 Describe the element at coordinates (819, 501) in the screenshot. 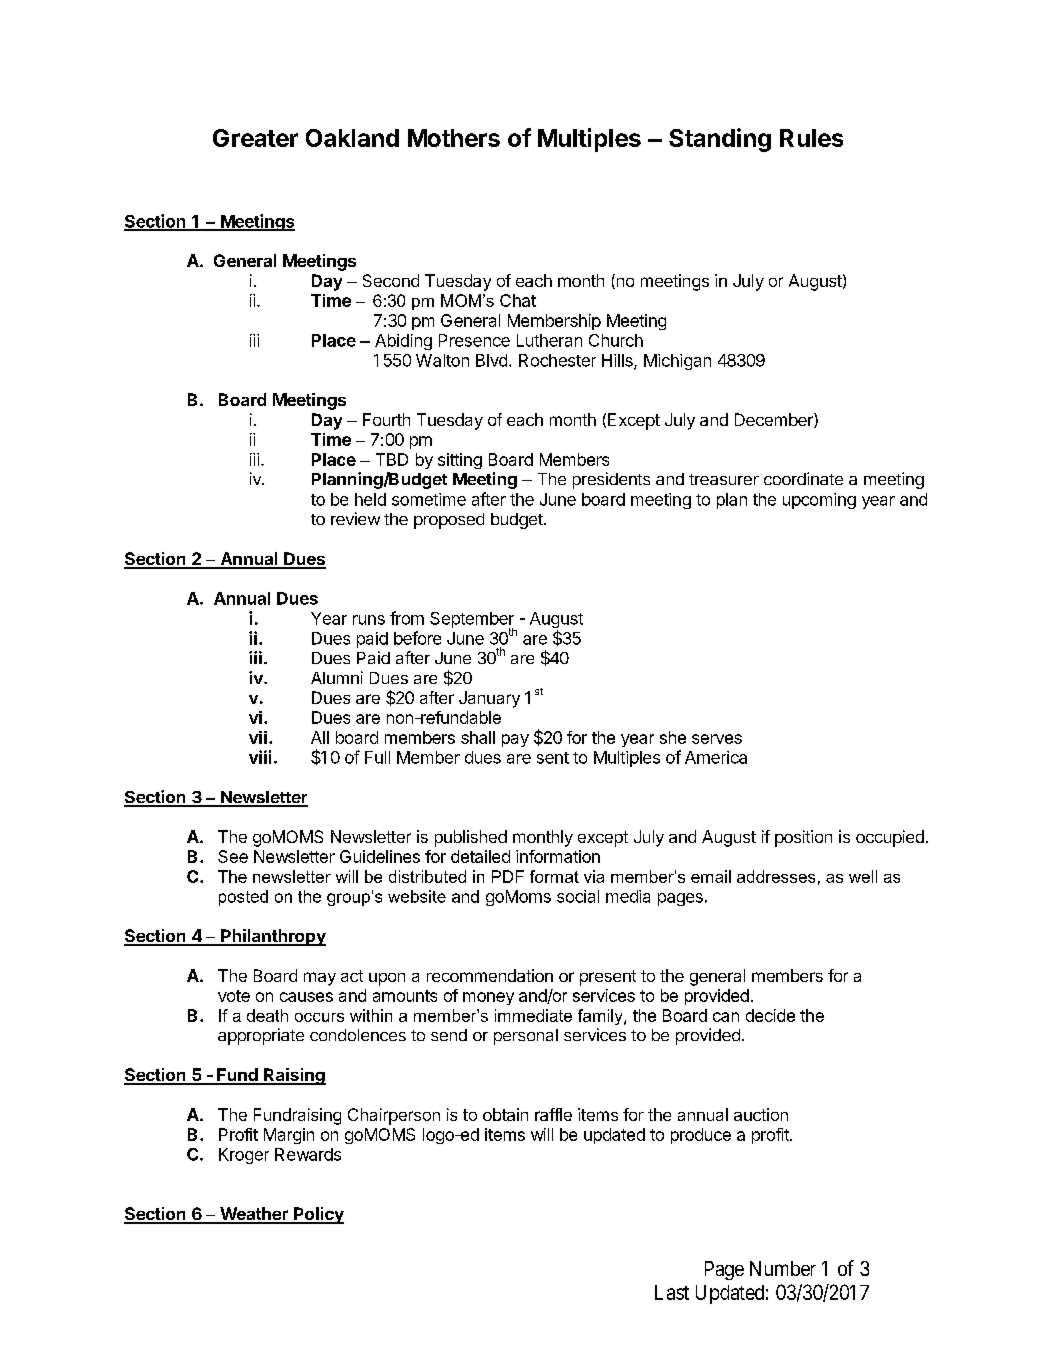

I see `upcoming` at that location.
